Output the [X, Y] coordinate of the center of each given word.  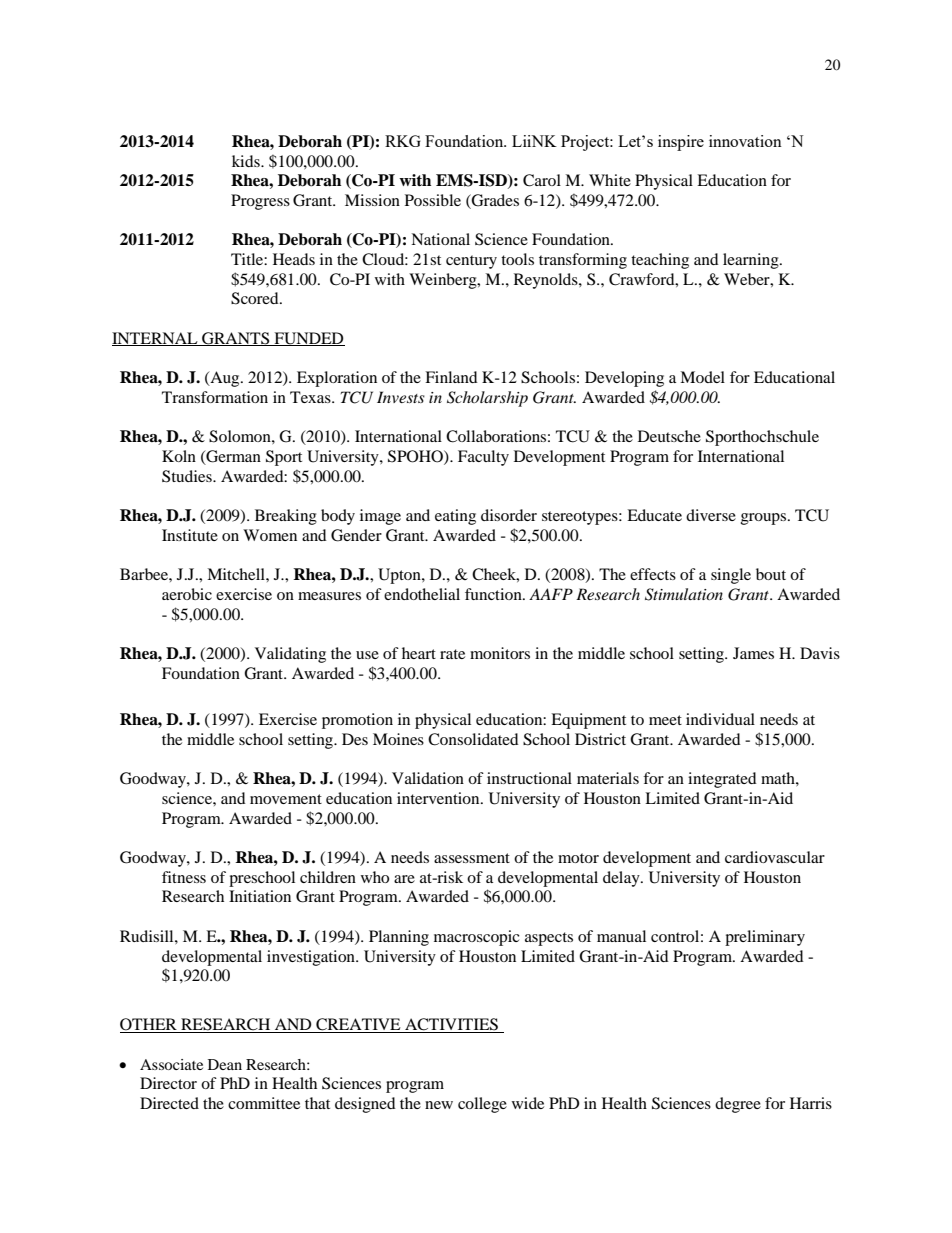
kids [247, 161]
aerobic [187, 594]
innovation [745, 141]
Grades [494, 201]
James [753, 653]
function [494, 594]
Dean [225, 1064]
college [482, 1105]
